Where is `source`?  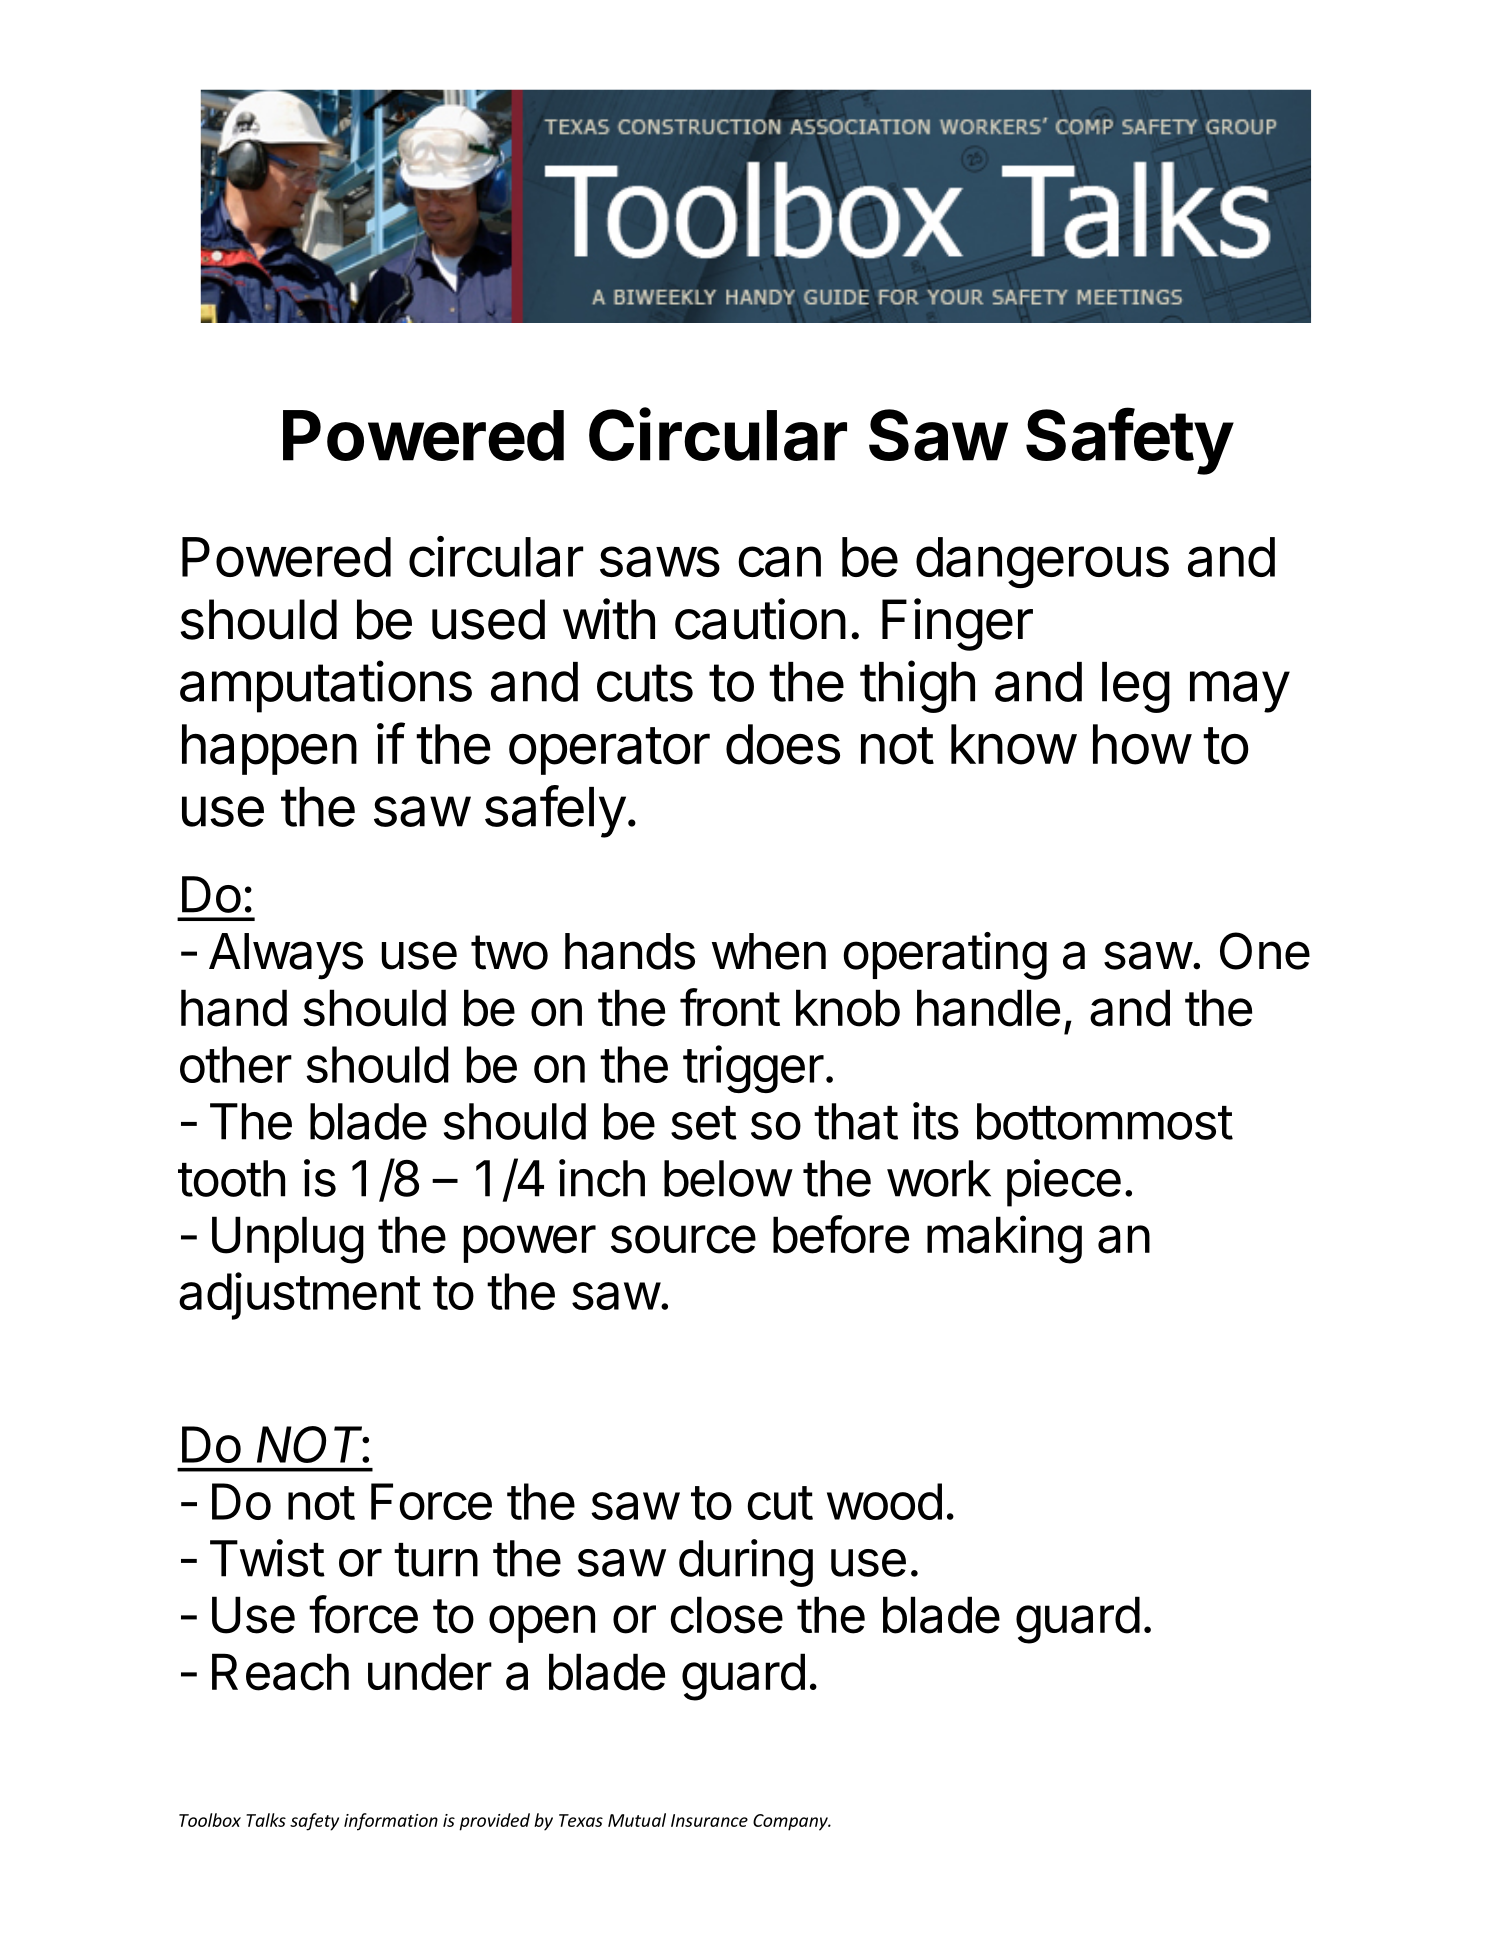 source is located at coordinates (683, 1239).
